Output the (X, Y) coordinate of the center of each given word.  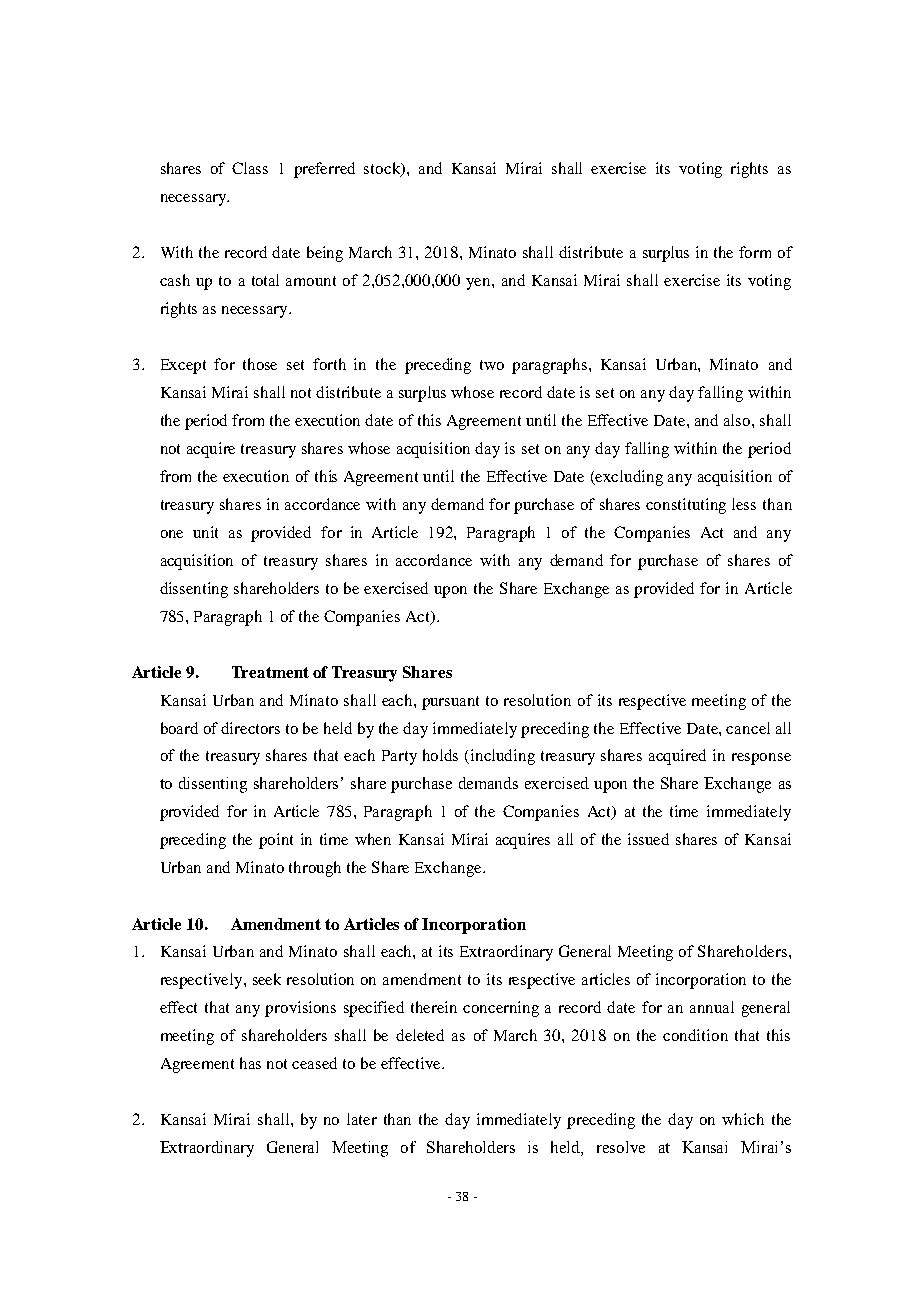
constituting (686, 506)
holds (440, 755)
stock (383, 169)
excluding (628, 478)
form (755, 252)
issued (648, 839)
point (276, 841)
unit (205, 532)
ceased (314, 1063)
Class (250, 168)
